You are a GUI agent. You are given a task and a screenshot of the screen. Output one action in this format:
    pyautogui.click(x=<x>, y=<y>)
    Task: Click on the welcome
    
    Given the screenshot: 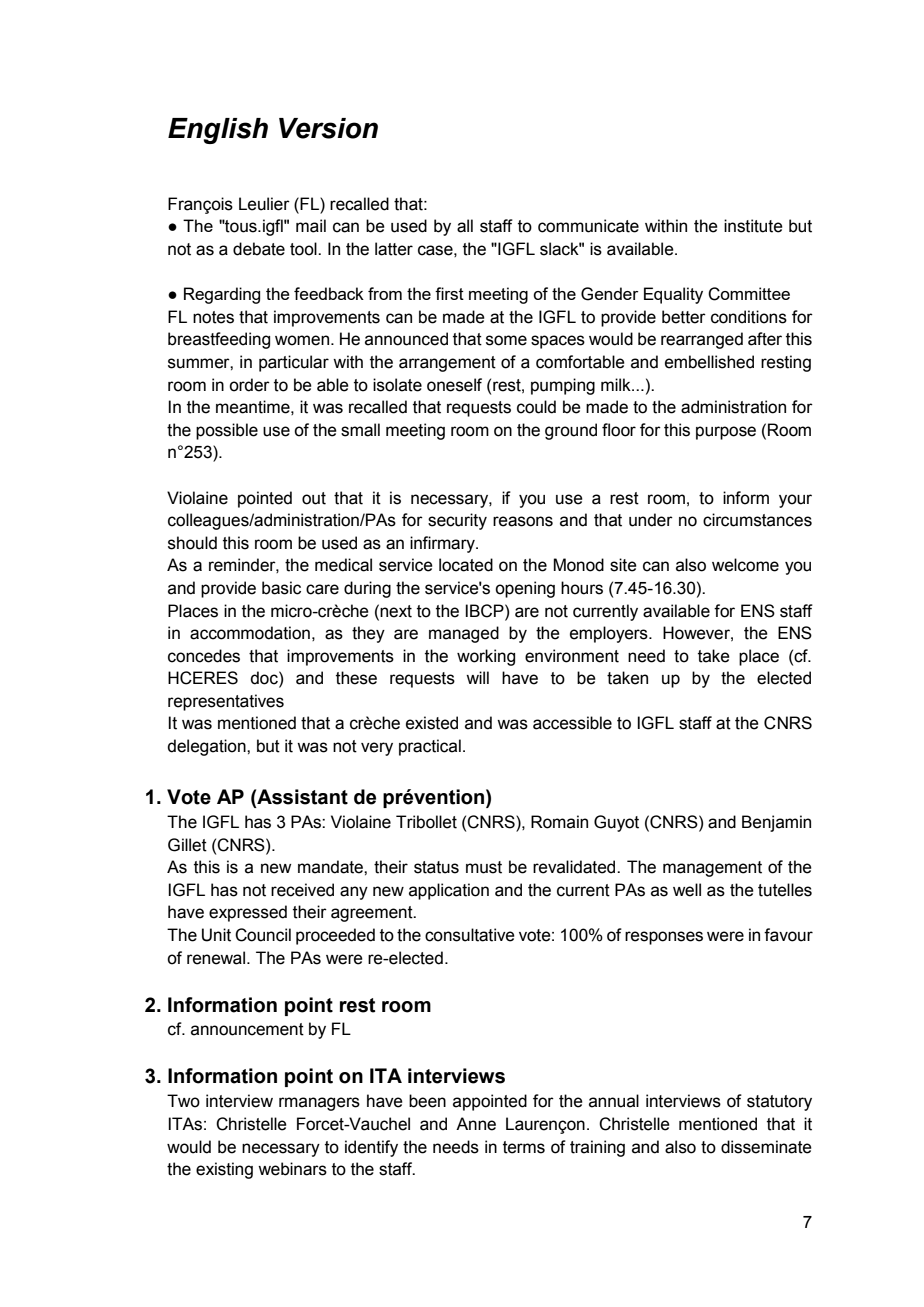 What is the action you would take?
    pyautogui.click(x=745, y=565)
